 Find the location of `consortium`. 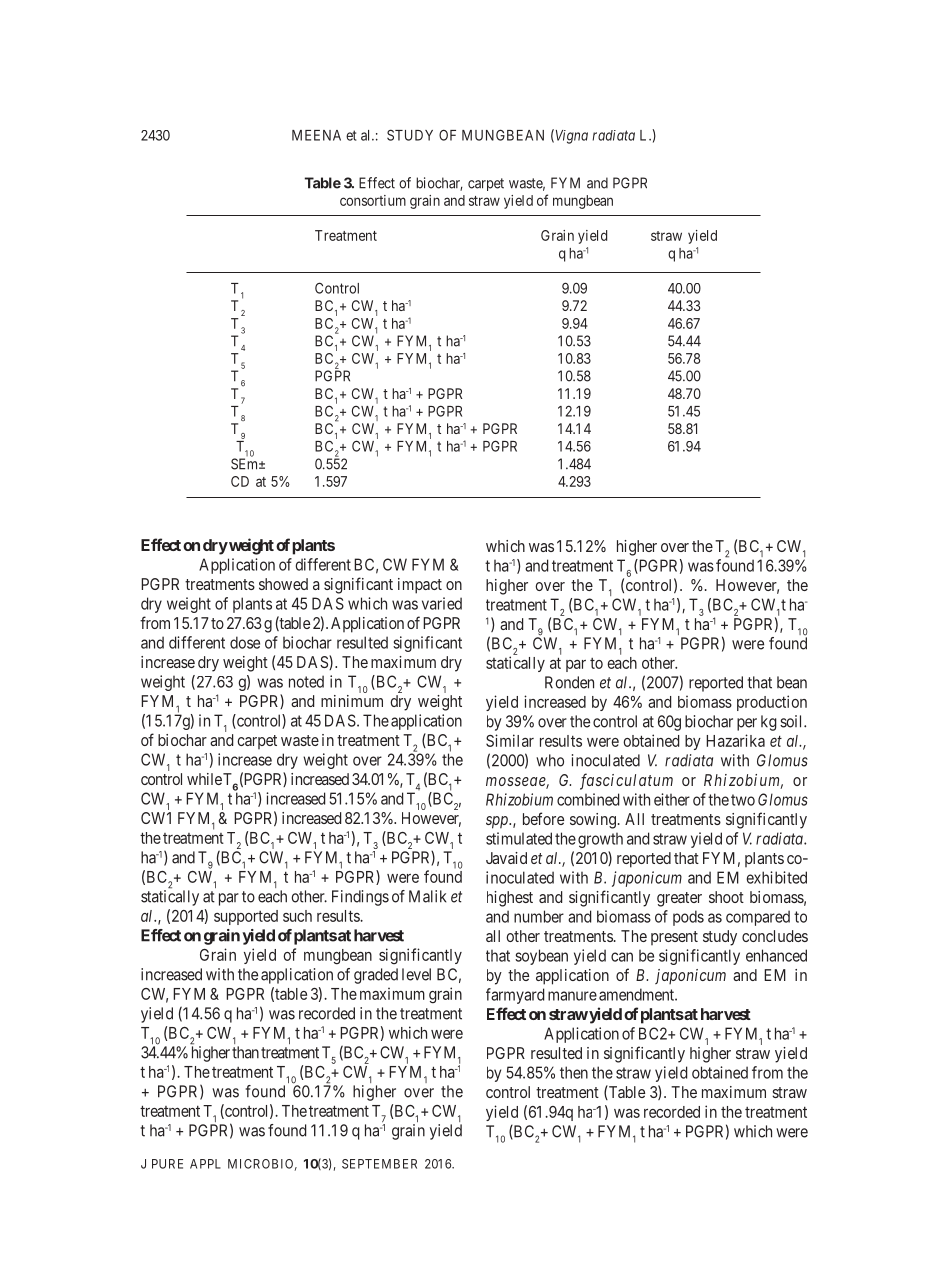

consortium is located at coordinates (373, 200).
